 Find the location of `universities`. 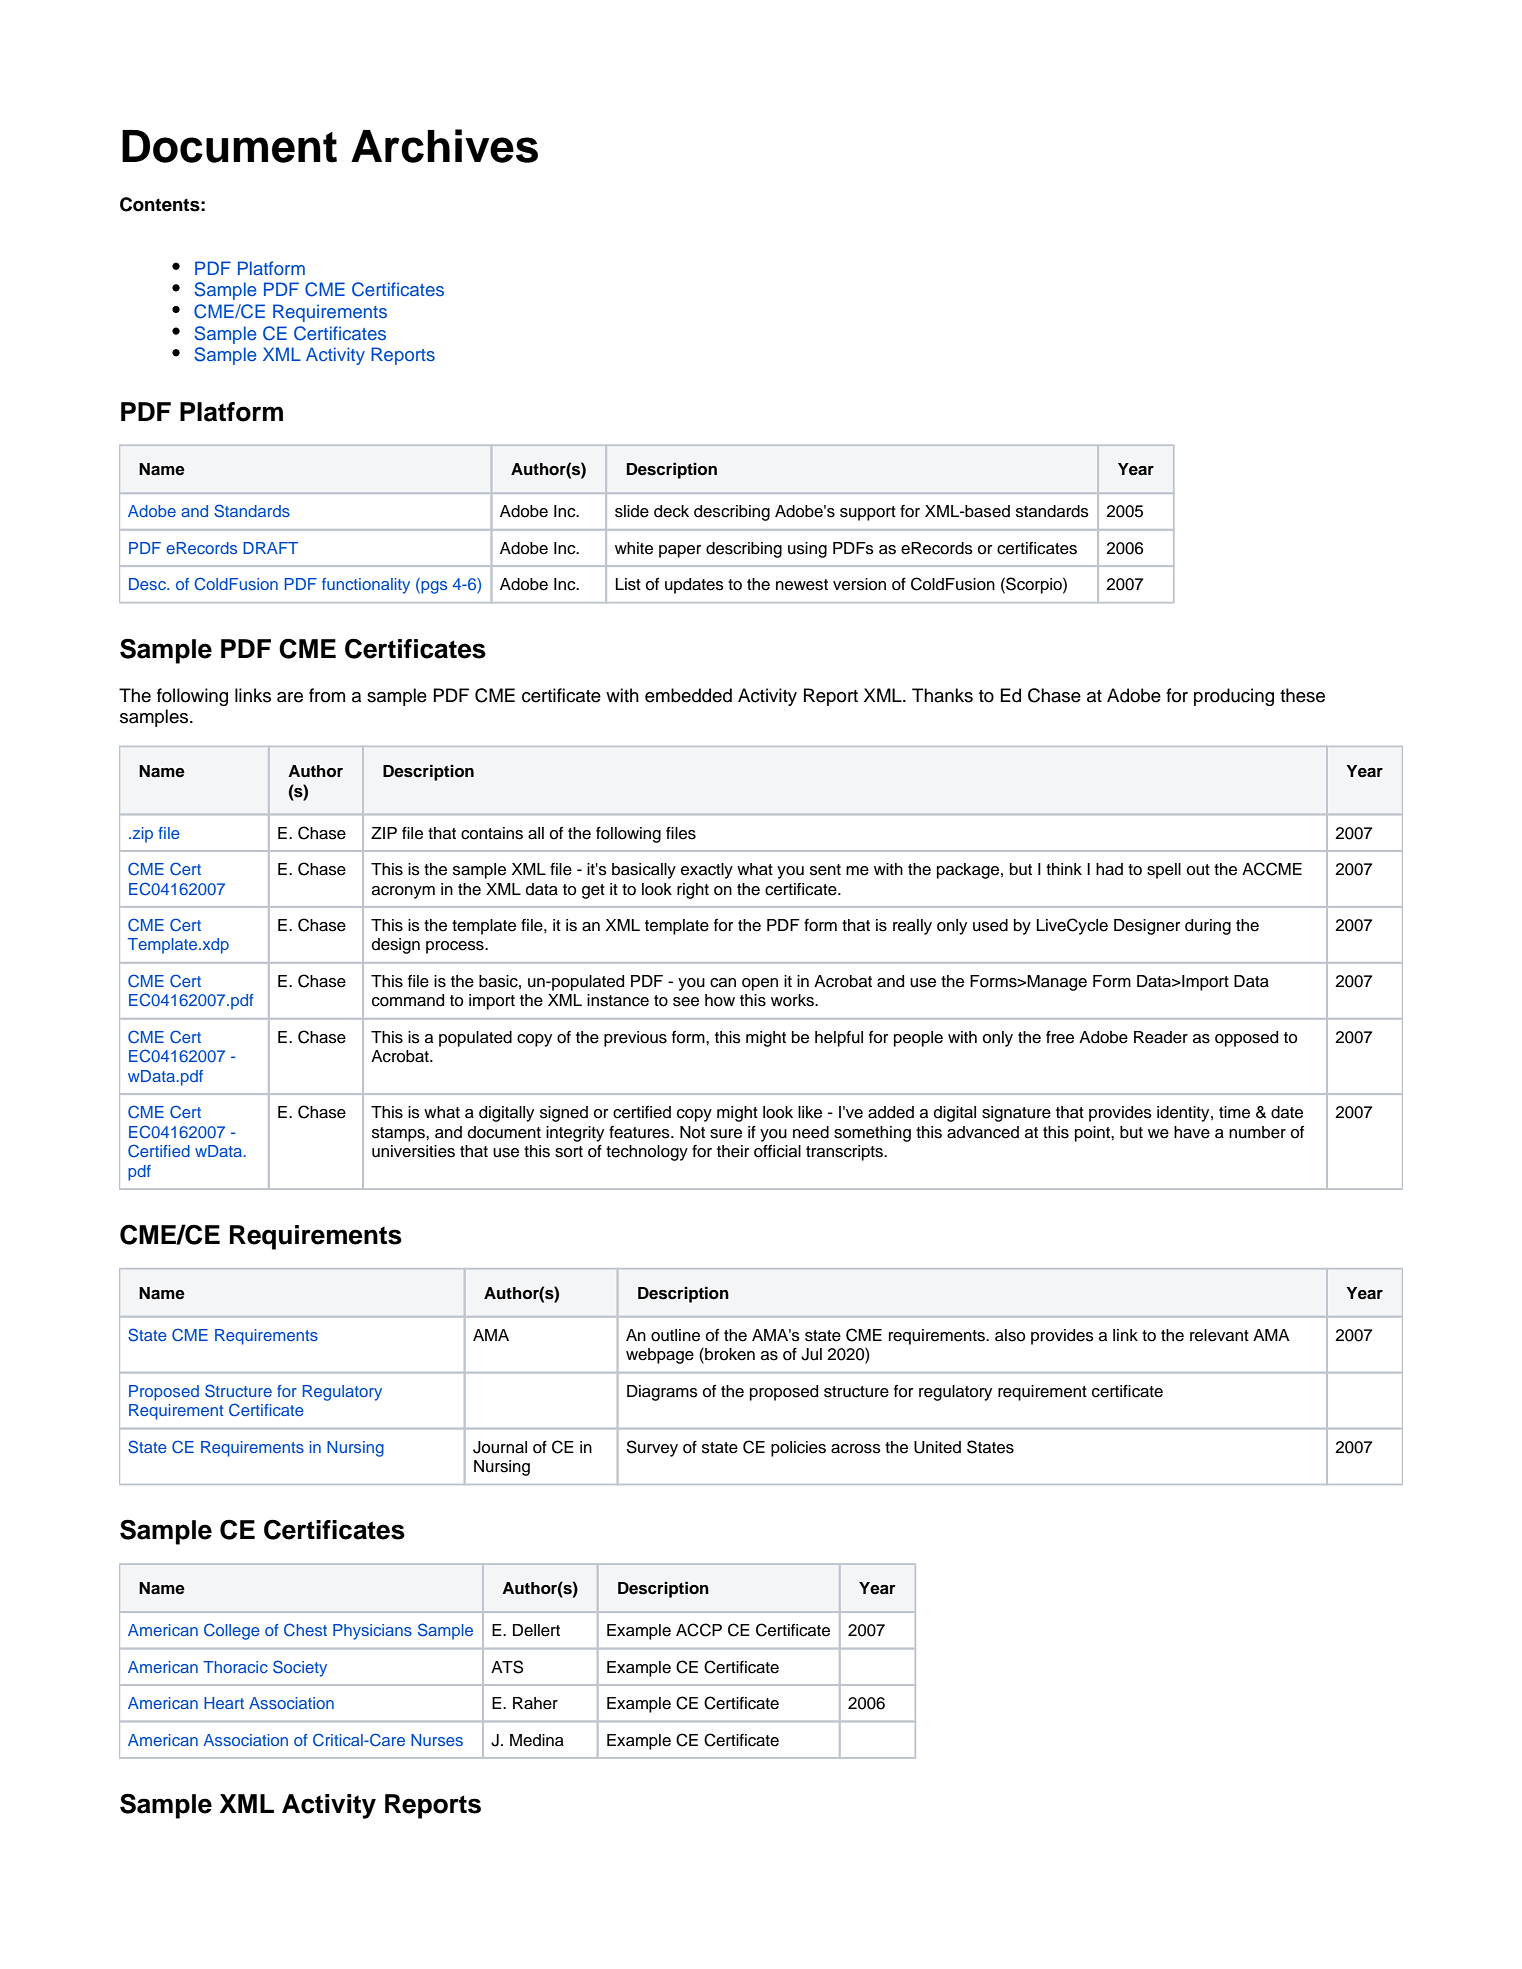

universities is located at coordinates (413, 1151).
